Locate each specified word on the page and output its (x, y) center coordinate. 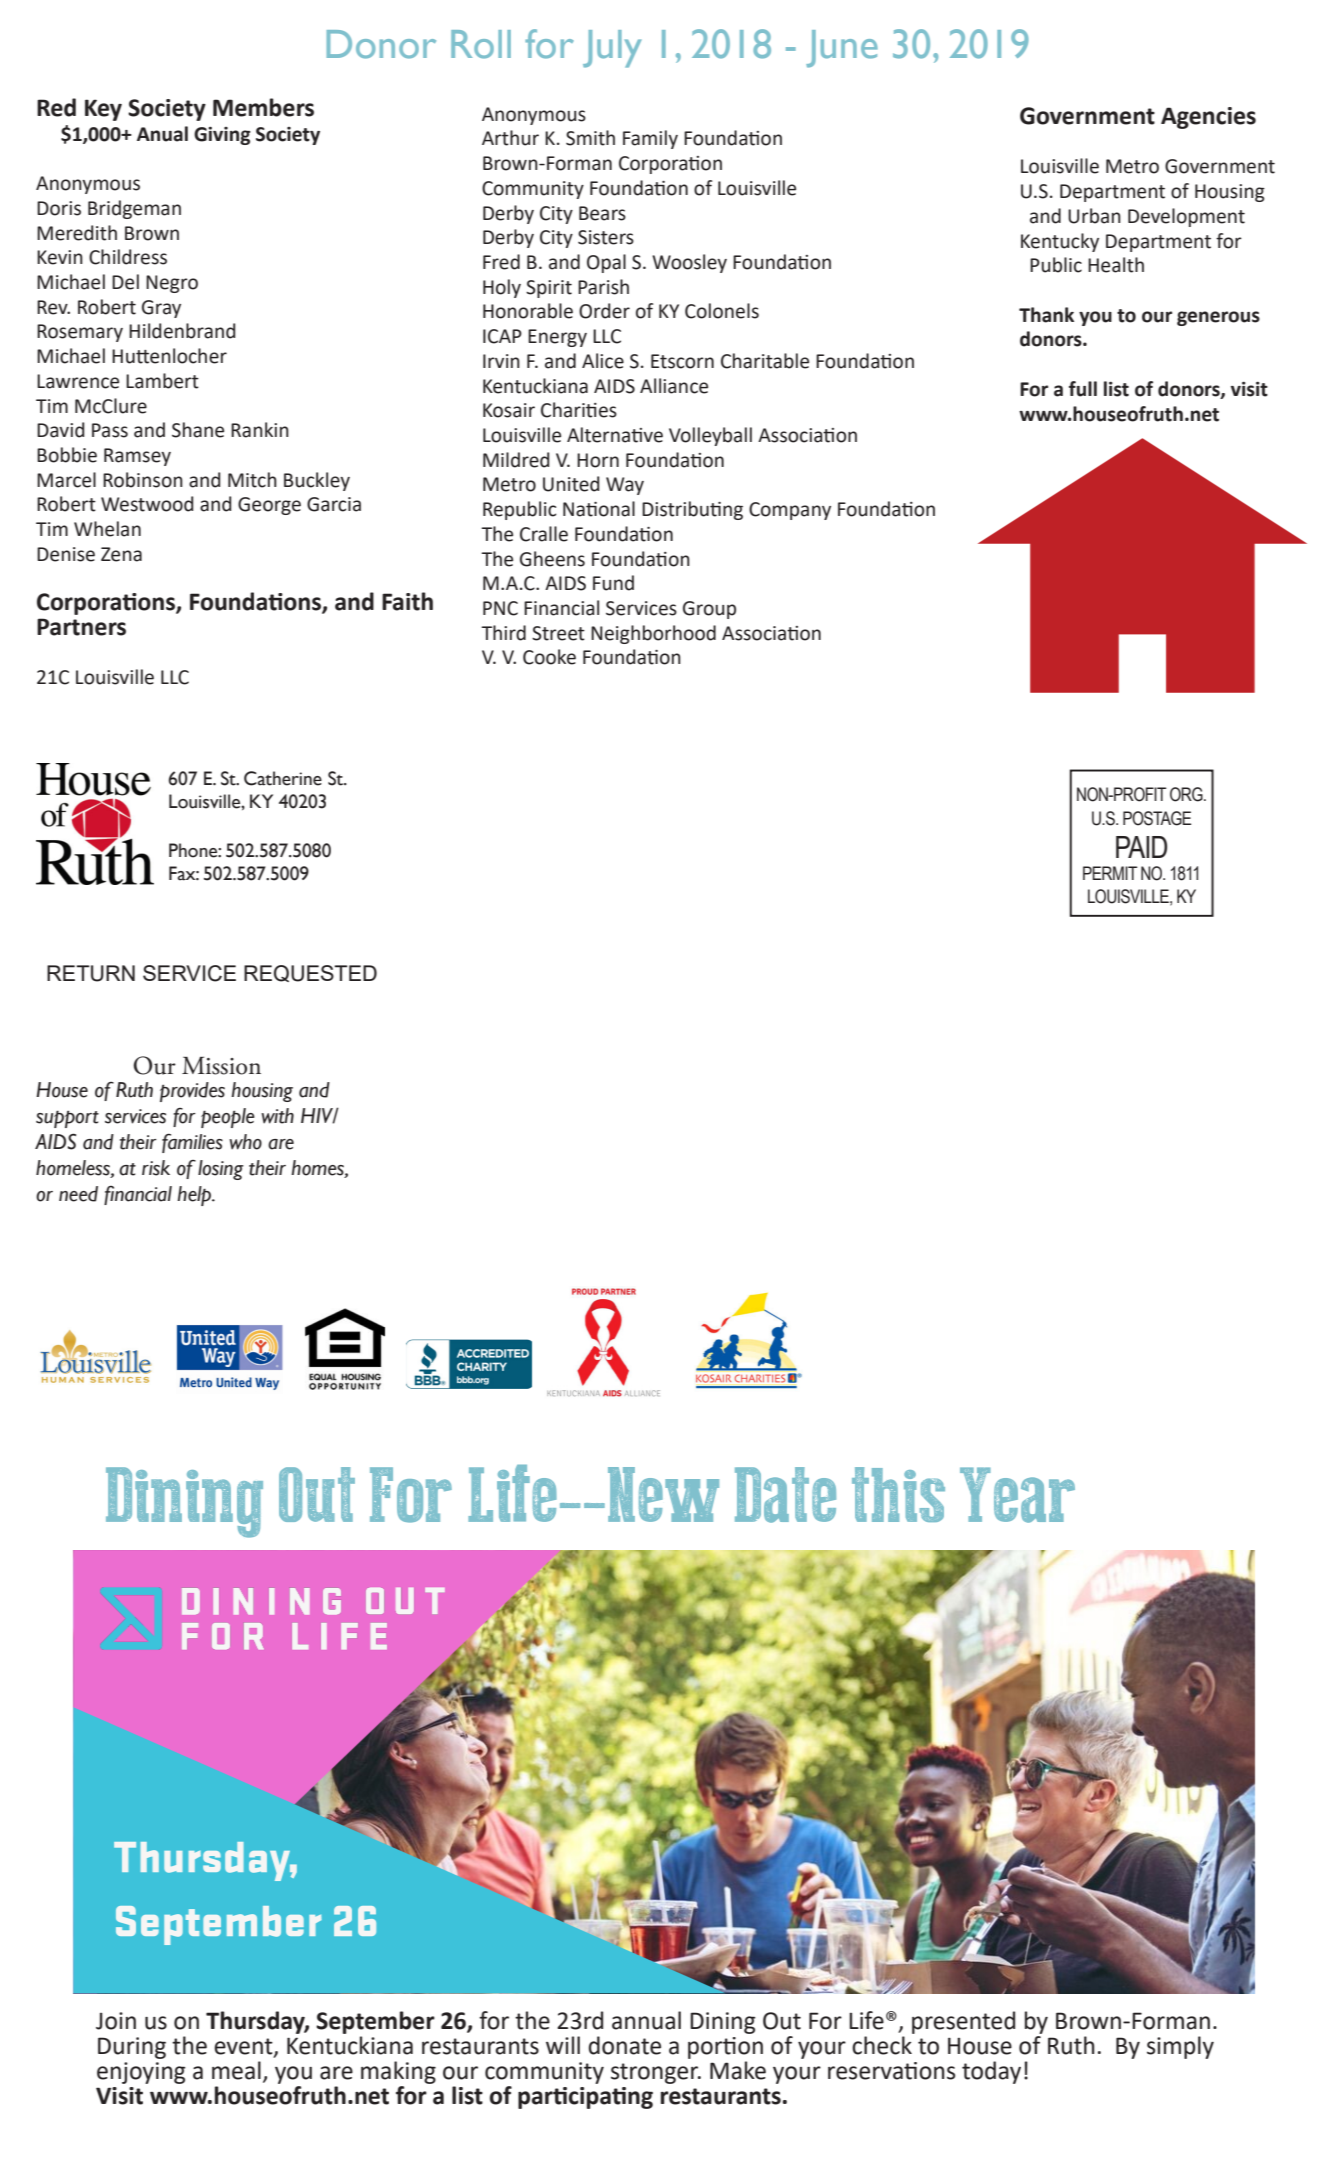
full (1083, 389)
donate (625, 2045)
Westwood (147, 504)
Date (785, 1495)
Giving (222, 136)
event (244, 2047)
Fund (613, 583)
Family (650, 139)
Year (1017, 1495)
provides (192, 1092)
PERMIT (1110, 873)
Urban (1094, 216)
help (195, 1196)
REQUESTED (310, 973)
